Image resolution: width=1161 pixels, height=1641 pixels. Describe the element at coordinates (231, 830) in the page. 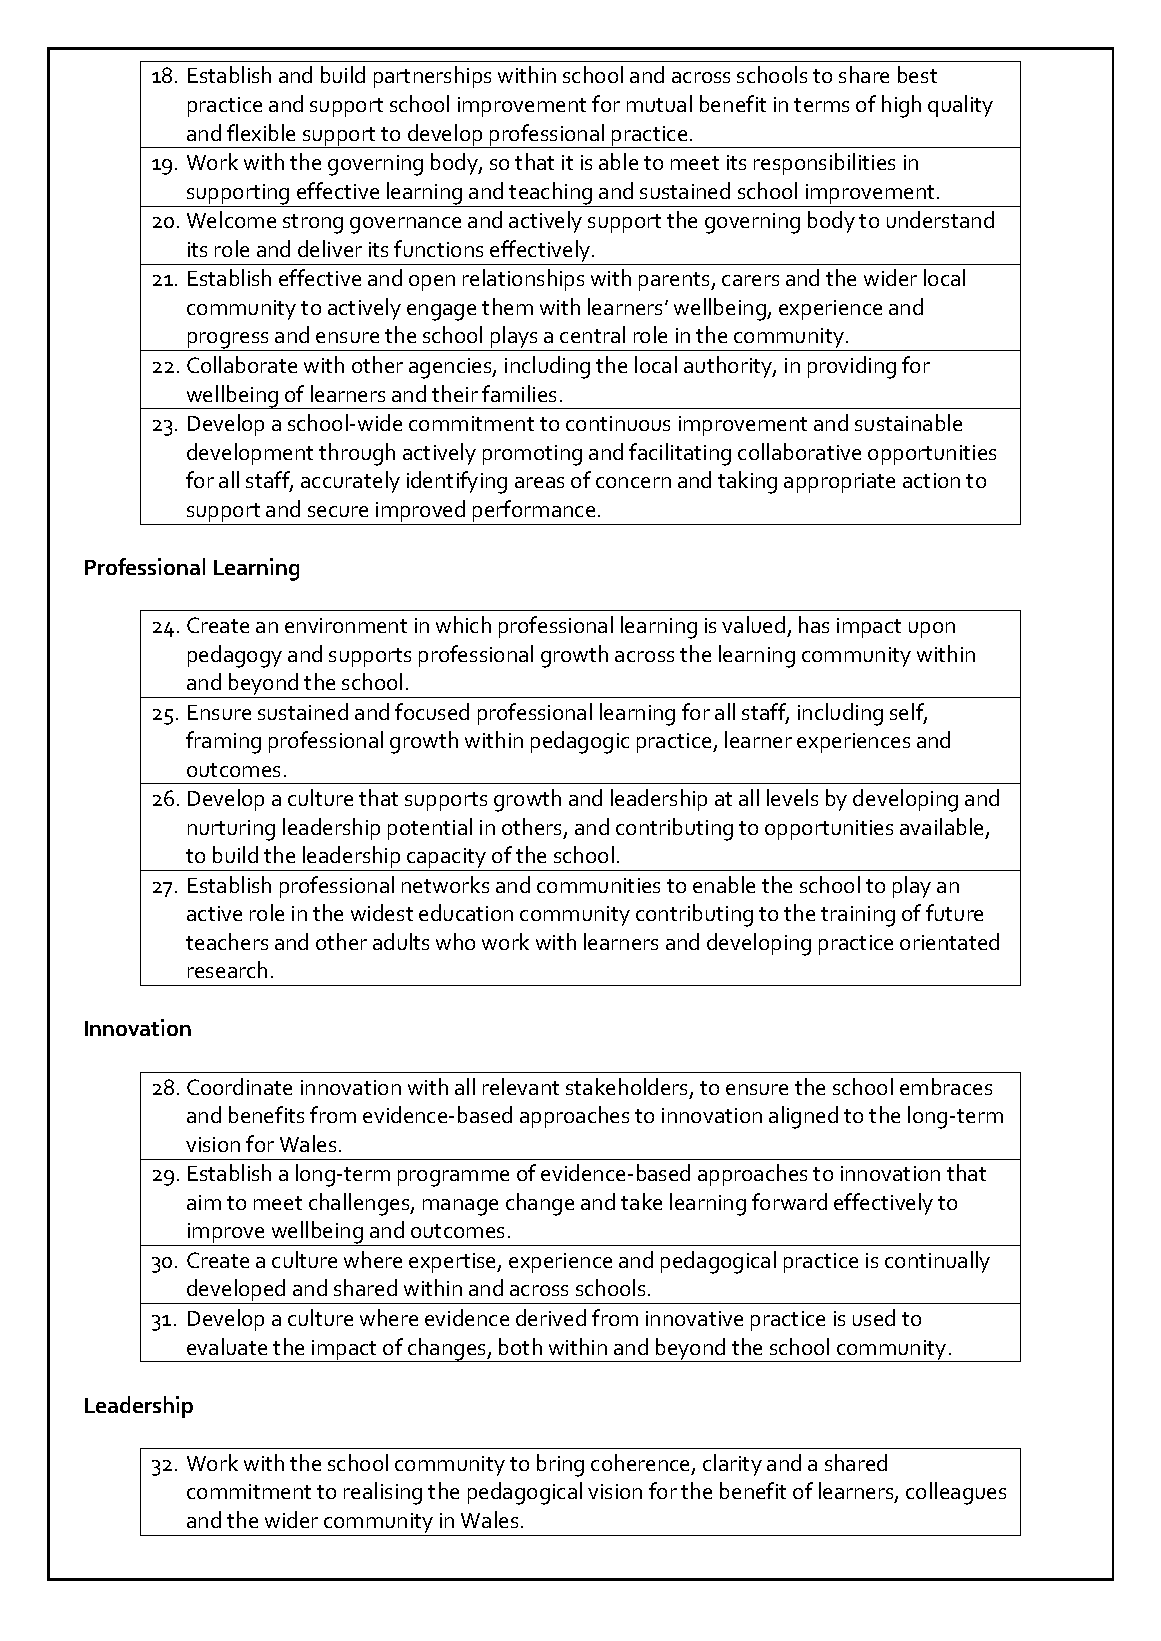

I see `nurturing` at that location.
